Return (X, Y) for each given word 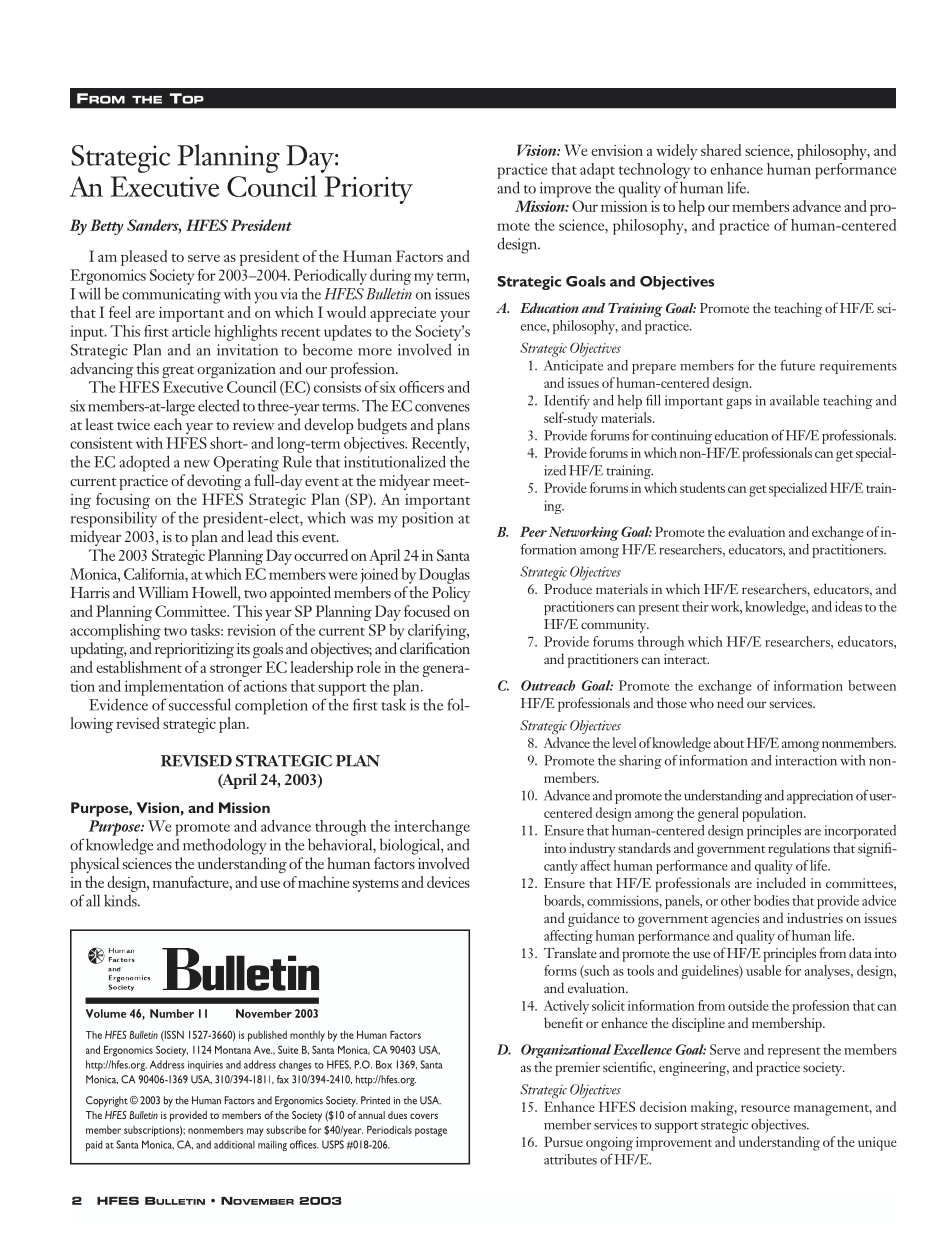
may (255, 1132)
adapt (597, 171)
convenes (442, 408)
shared (721, 150)
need (730, 702)
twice (133, 424)
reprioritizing (194, 650)
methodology (225, 846)
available (794, 400)
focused (427, 611)
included (781, 882)
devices (448, 882)
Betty (106, 227)
